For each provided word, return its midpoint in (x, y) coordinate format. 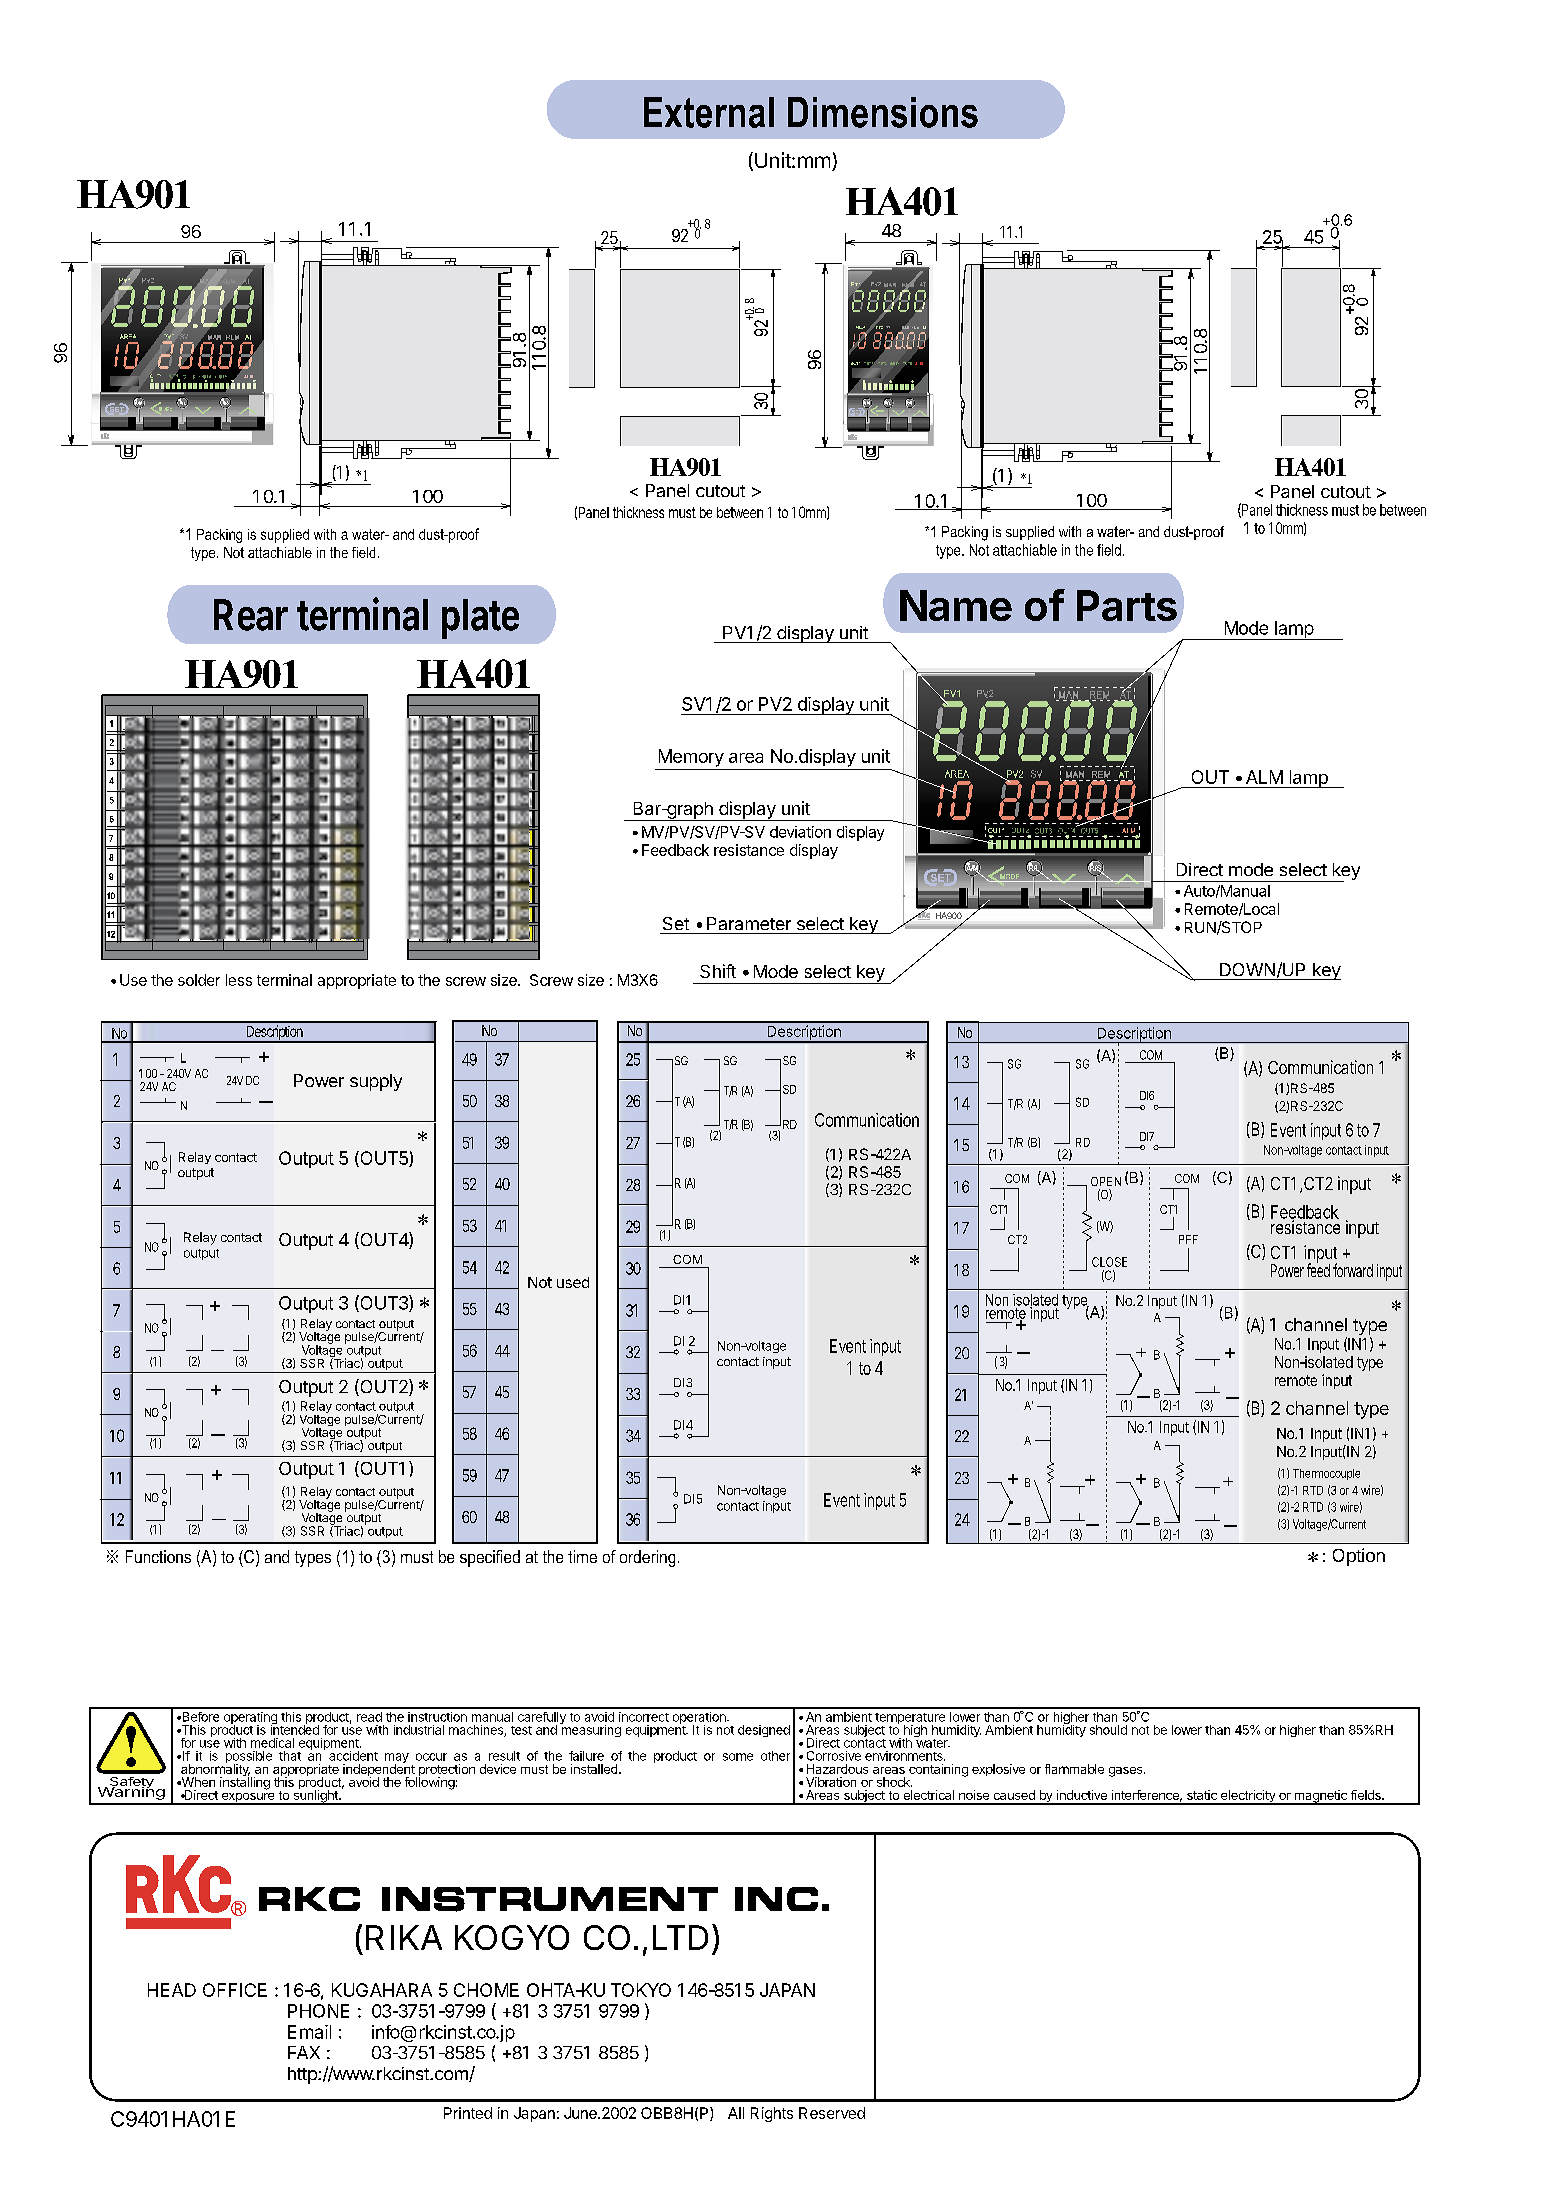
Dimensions (883, 112)
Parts (1127, 605)
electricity (1248, 1797)
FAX (304, 2052)
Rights (772, 2114)
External (709, 112)
